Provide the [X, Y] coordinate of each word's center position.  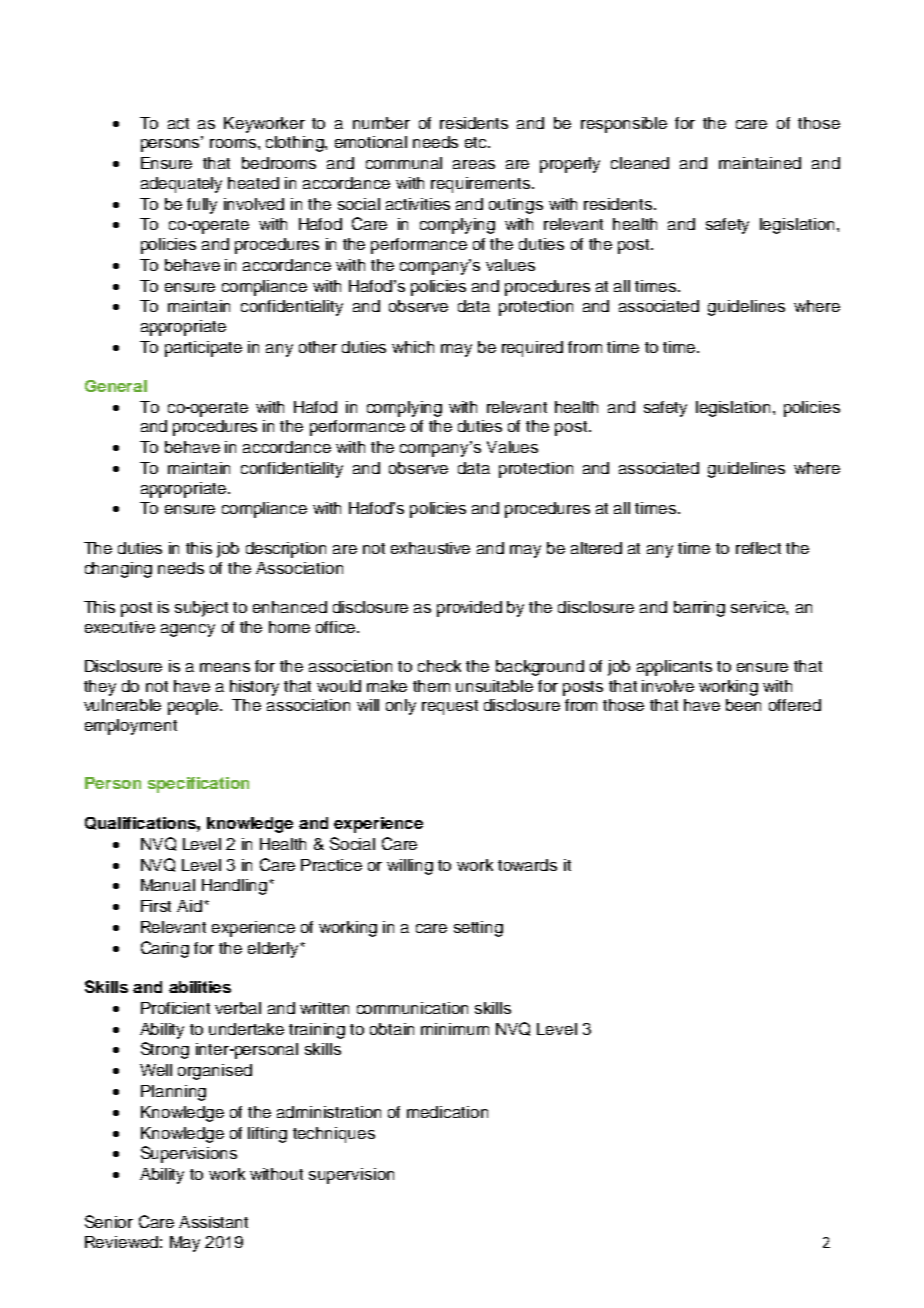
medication [447, 1112]
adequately [181, 185]
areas [474, 164]
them [431, 686]
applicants [674, 668]
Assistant [213, 1222]
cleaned [640, 163]
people [194, 707]
